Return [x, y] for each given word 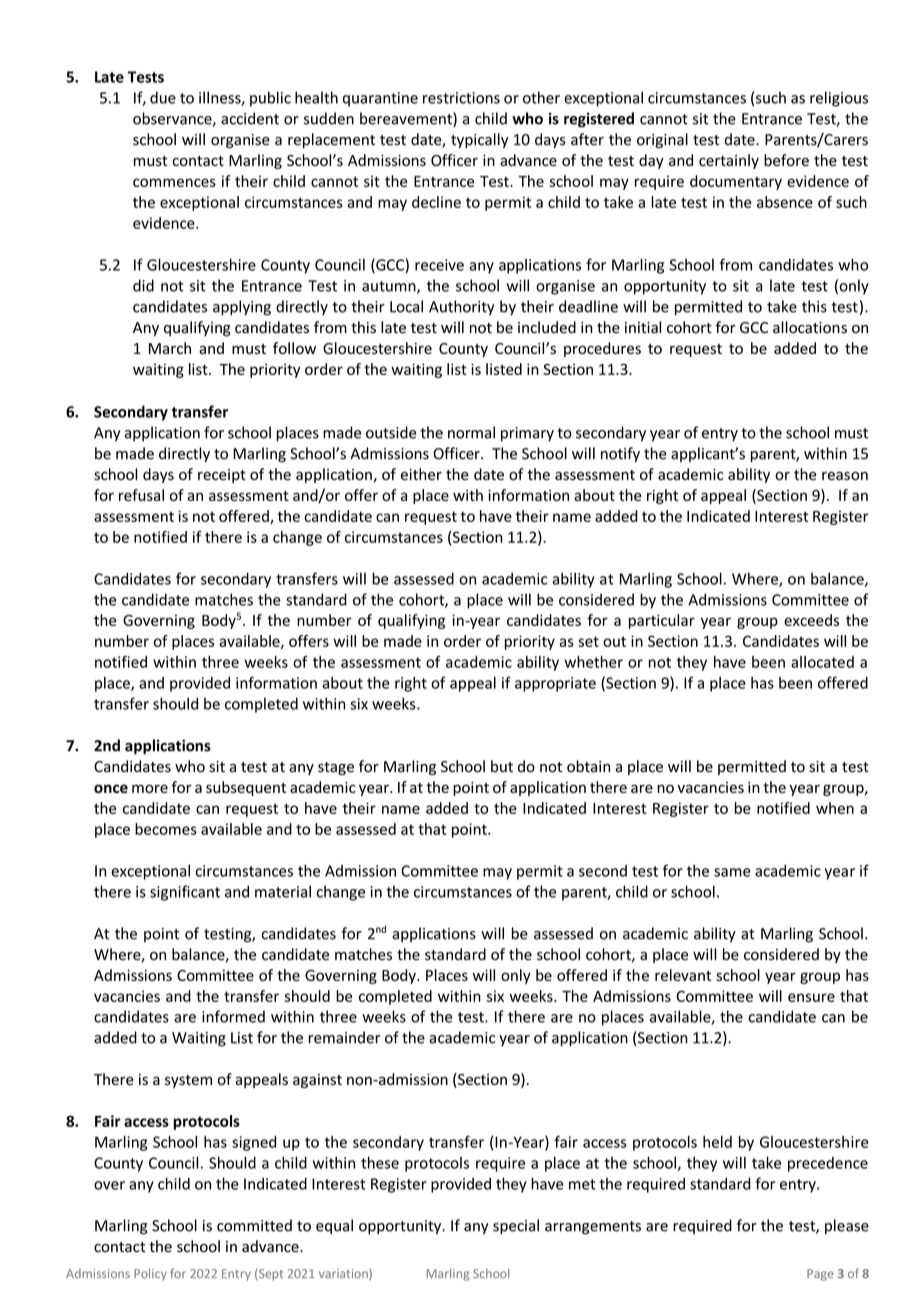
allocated [822, 662]
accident [250, 118]
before [786, 160]
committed [254, 1225]
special [516, 1227]
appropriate [555, 684]
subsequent [246, 788]
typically [479, 140]
